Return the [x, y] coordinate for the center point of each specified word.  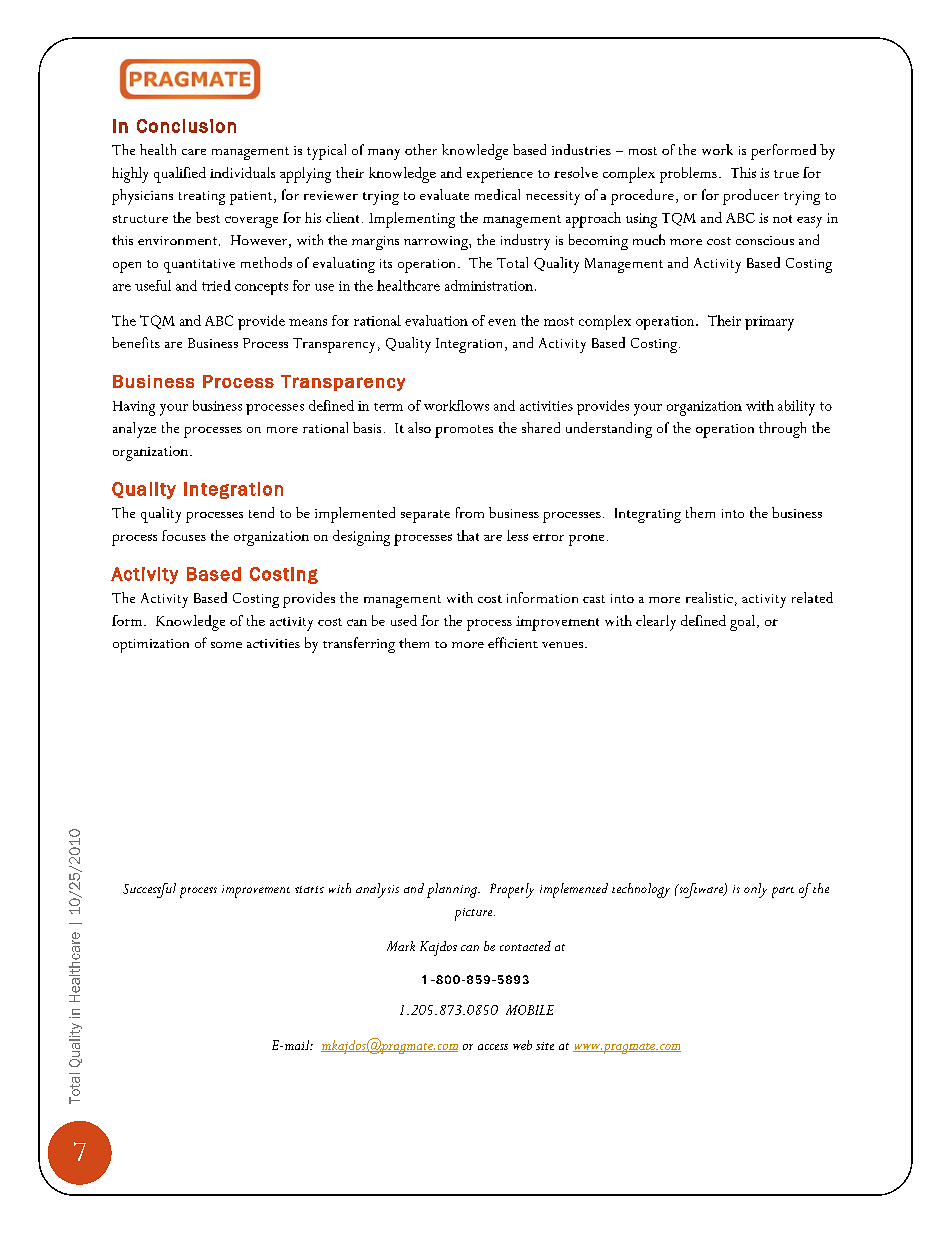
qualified [180, 175]
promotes [464, 431]
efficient [513, 642]
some [226, 645]
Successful [149, 890]
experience [500, 175]
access [493, 1047]
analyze [134, 430]
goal [742, 623]
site [545, 1046]
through [782, 430]
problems [688, 175]
